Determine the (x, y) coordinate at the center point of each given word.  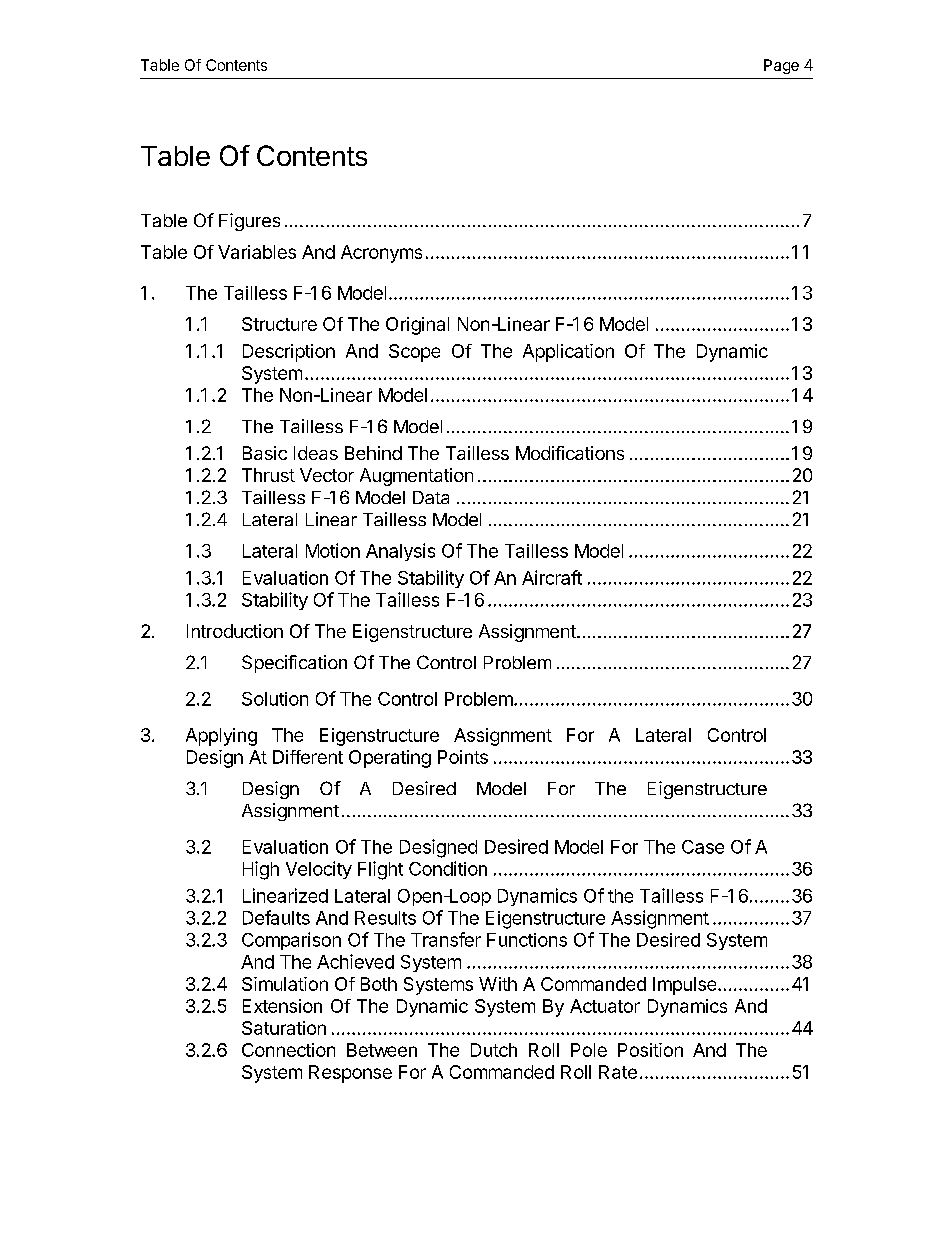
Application (568, 353)
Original (417, 326)
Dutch (494, 1050)
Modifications (570, 453)
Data (431, 497)
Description (289, 353)
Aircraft (552, 577)
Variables (257, 252)
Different (308, 757)
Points (463, 757)
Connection (288, 1050)
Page (781, 66)
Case (703, 847)
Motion (333, 550)
